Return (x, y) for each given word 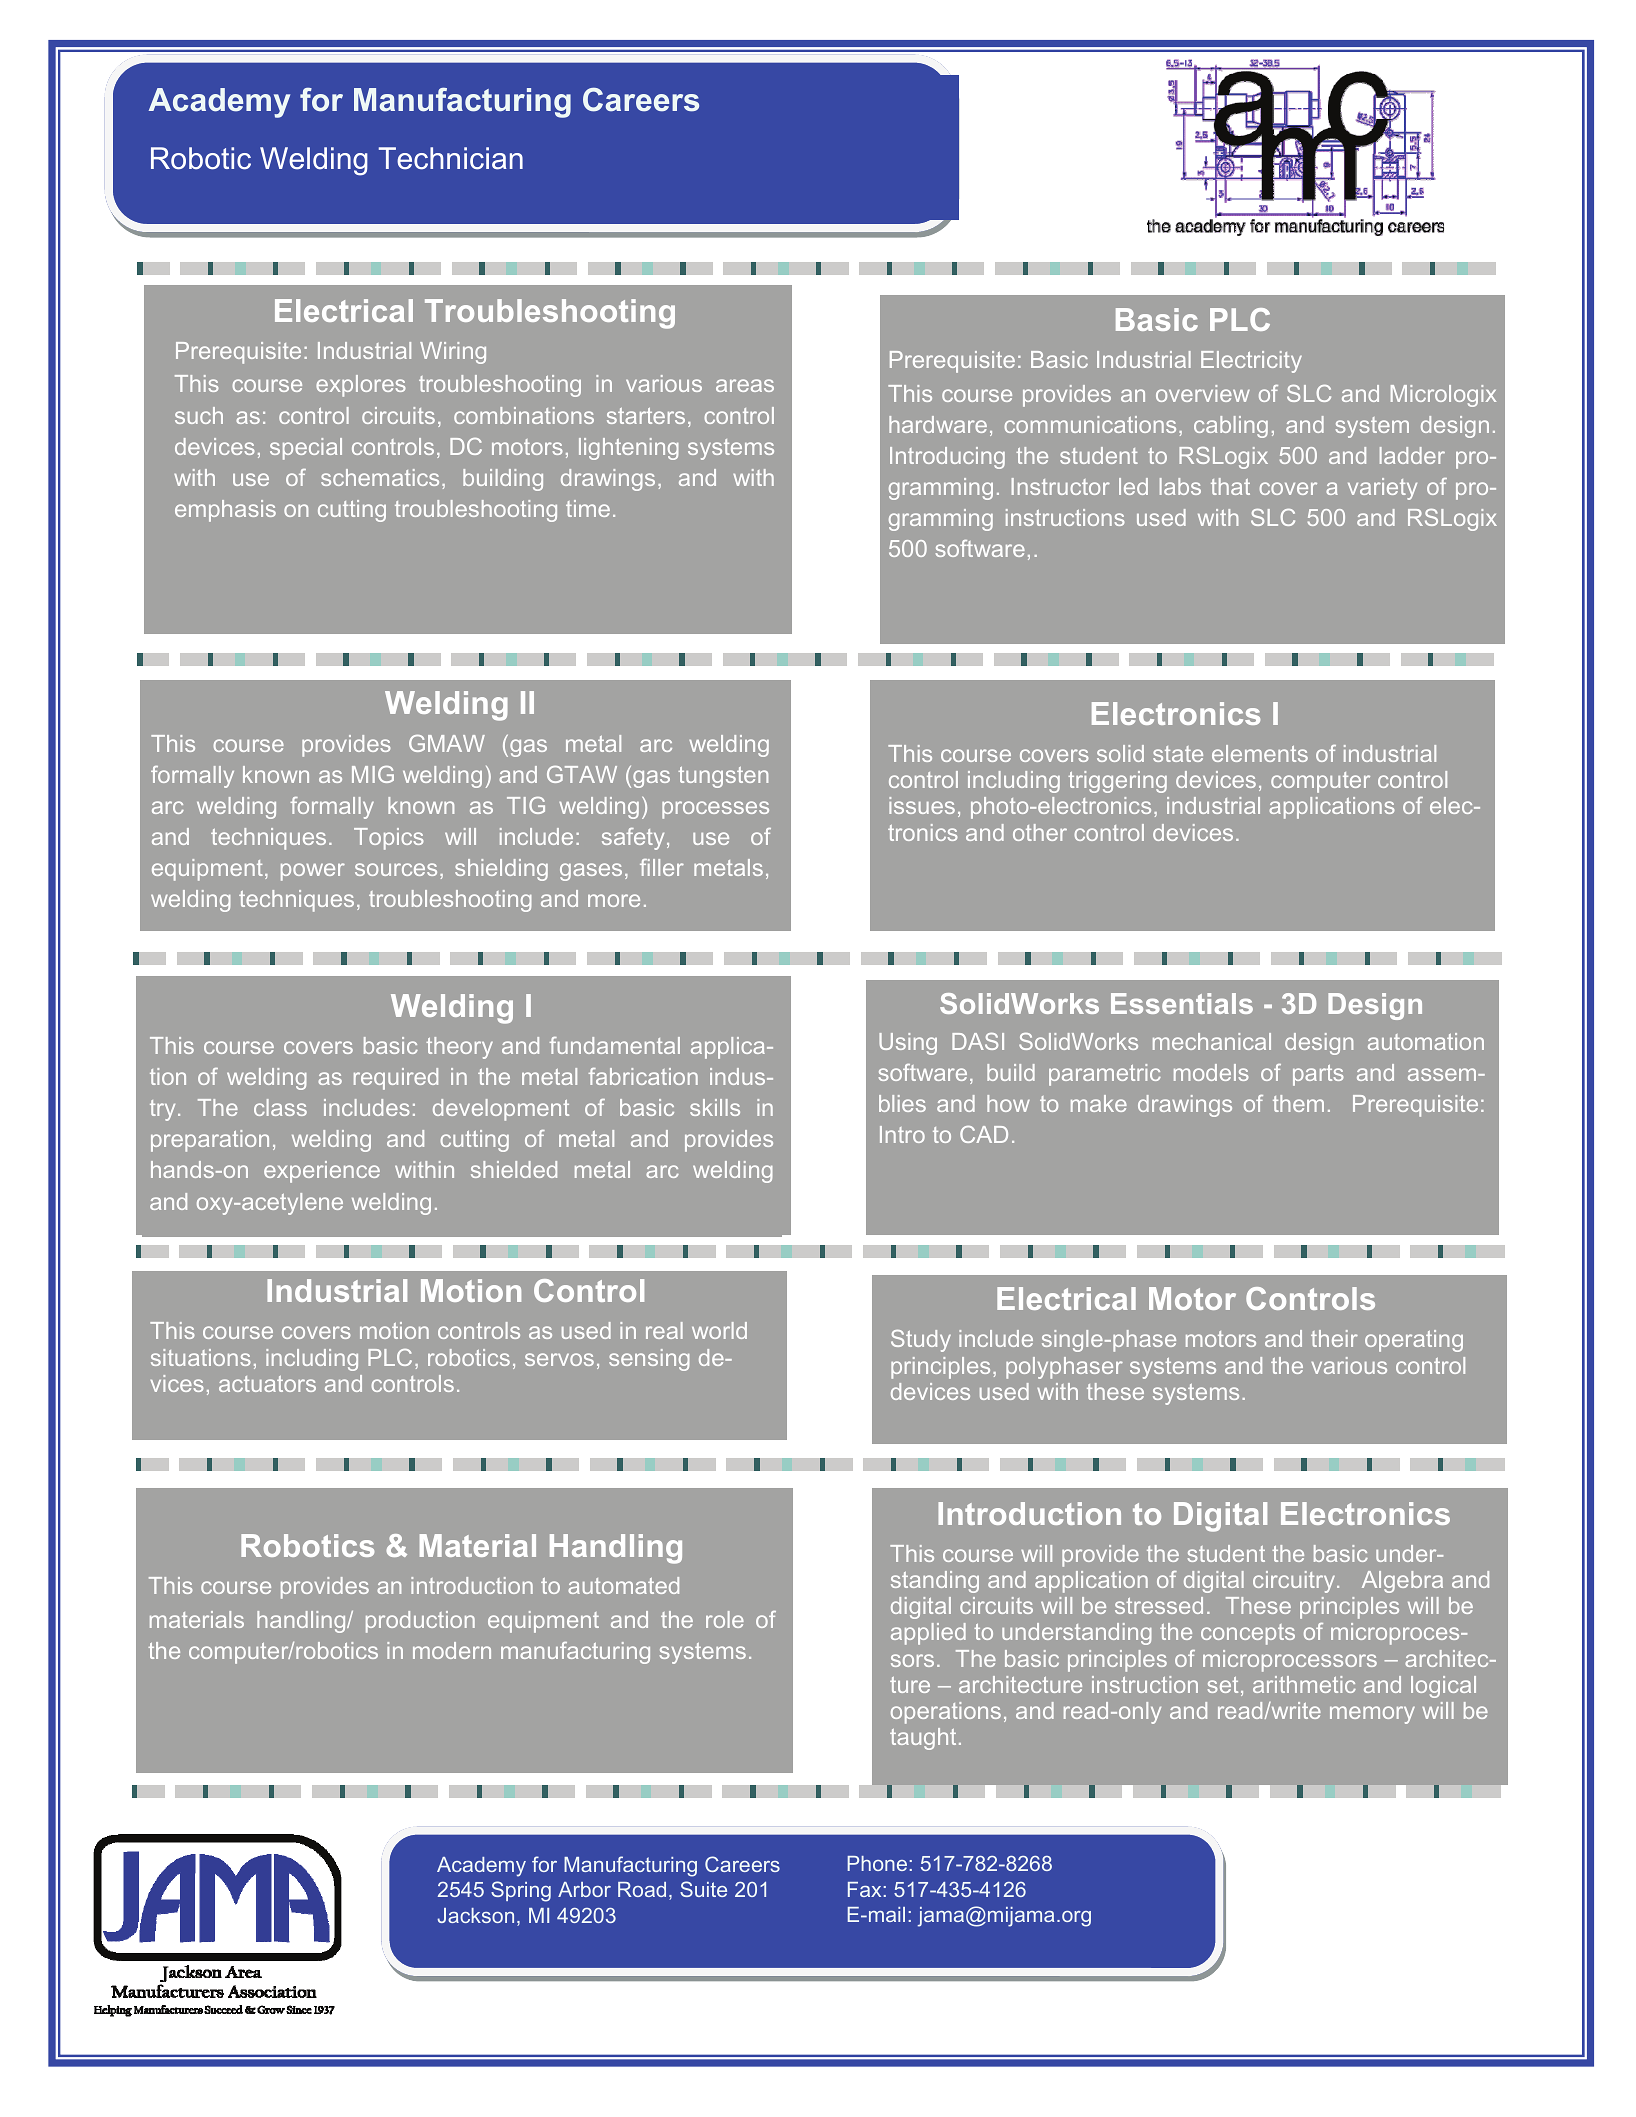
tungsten (723, 777)
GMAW (447, 743)
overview (1203, 393)
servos (559, 1359)
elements (1260, 753)
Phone (877, 1863)
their (1334, 1338)
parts (1318, 1075)
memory (1372, 1715)
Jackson (475, 1915)
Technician (451, 158)
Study (921, 1341)
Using (908, 1044)
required (396, 1079)
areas (745, 385)
